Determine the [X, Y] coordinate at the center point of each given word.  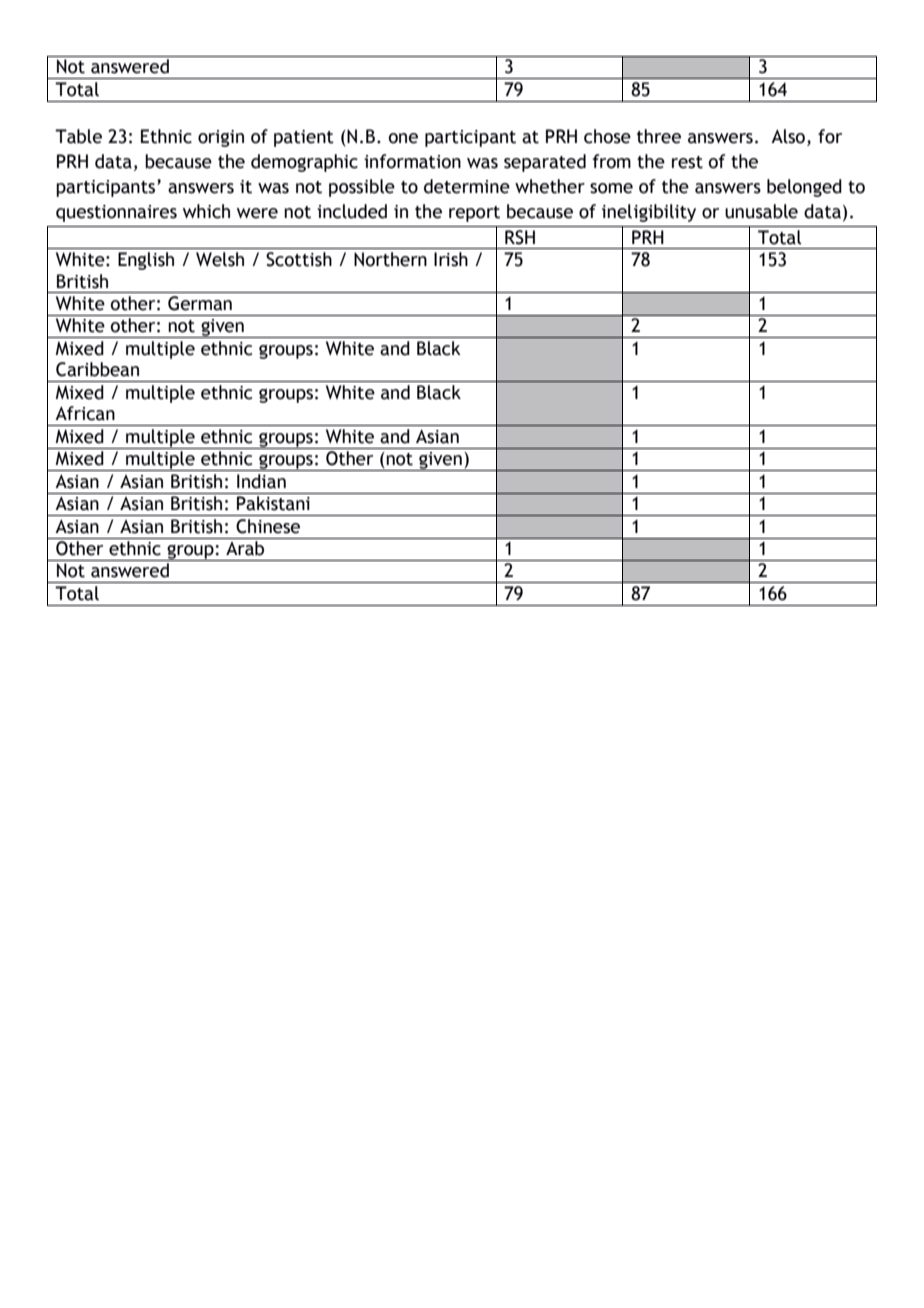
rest [687, 162]
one [403, 138]
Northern [390, 259]
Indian [261, 481]
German [200, 303]
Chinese [268, 526]
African [85, 413]
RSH [520, 237]
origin [221, 138]
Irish [451, 259]
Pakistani [273, 503]
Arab [245, 548]
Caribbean [97, 369]
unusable [761, 211]
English [146, 261]
